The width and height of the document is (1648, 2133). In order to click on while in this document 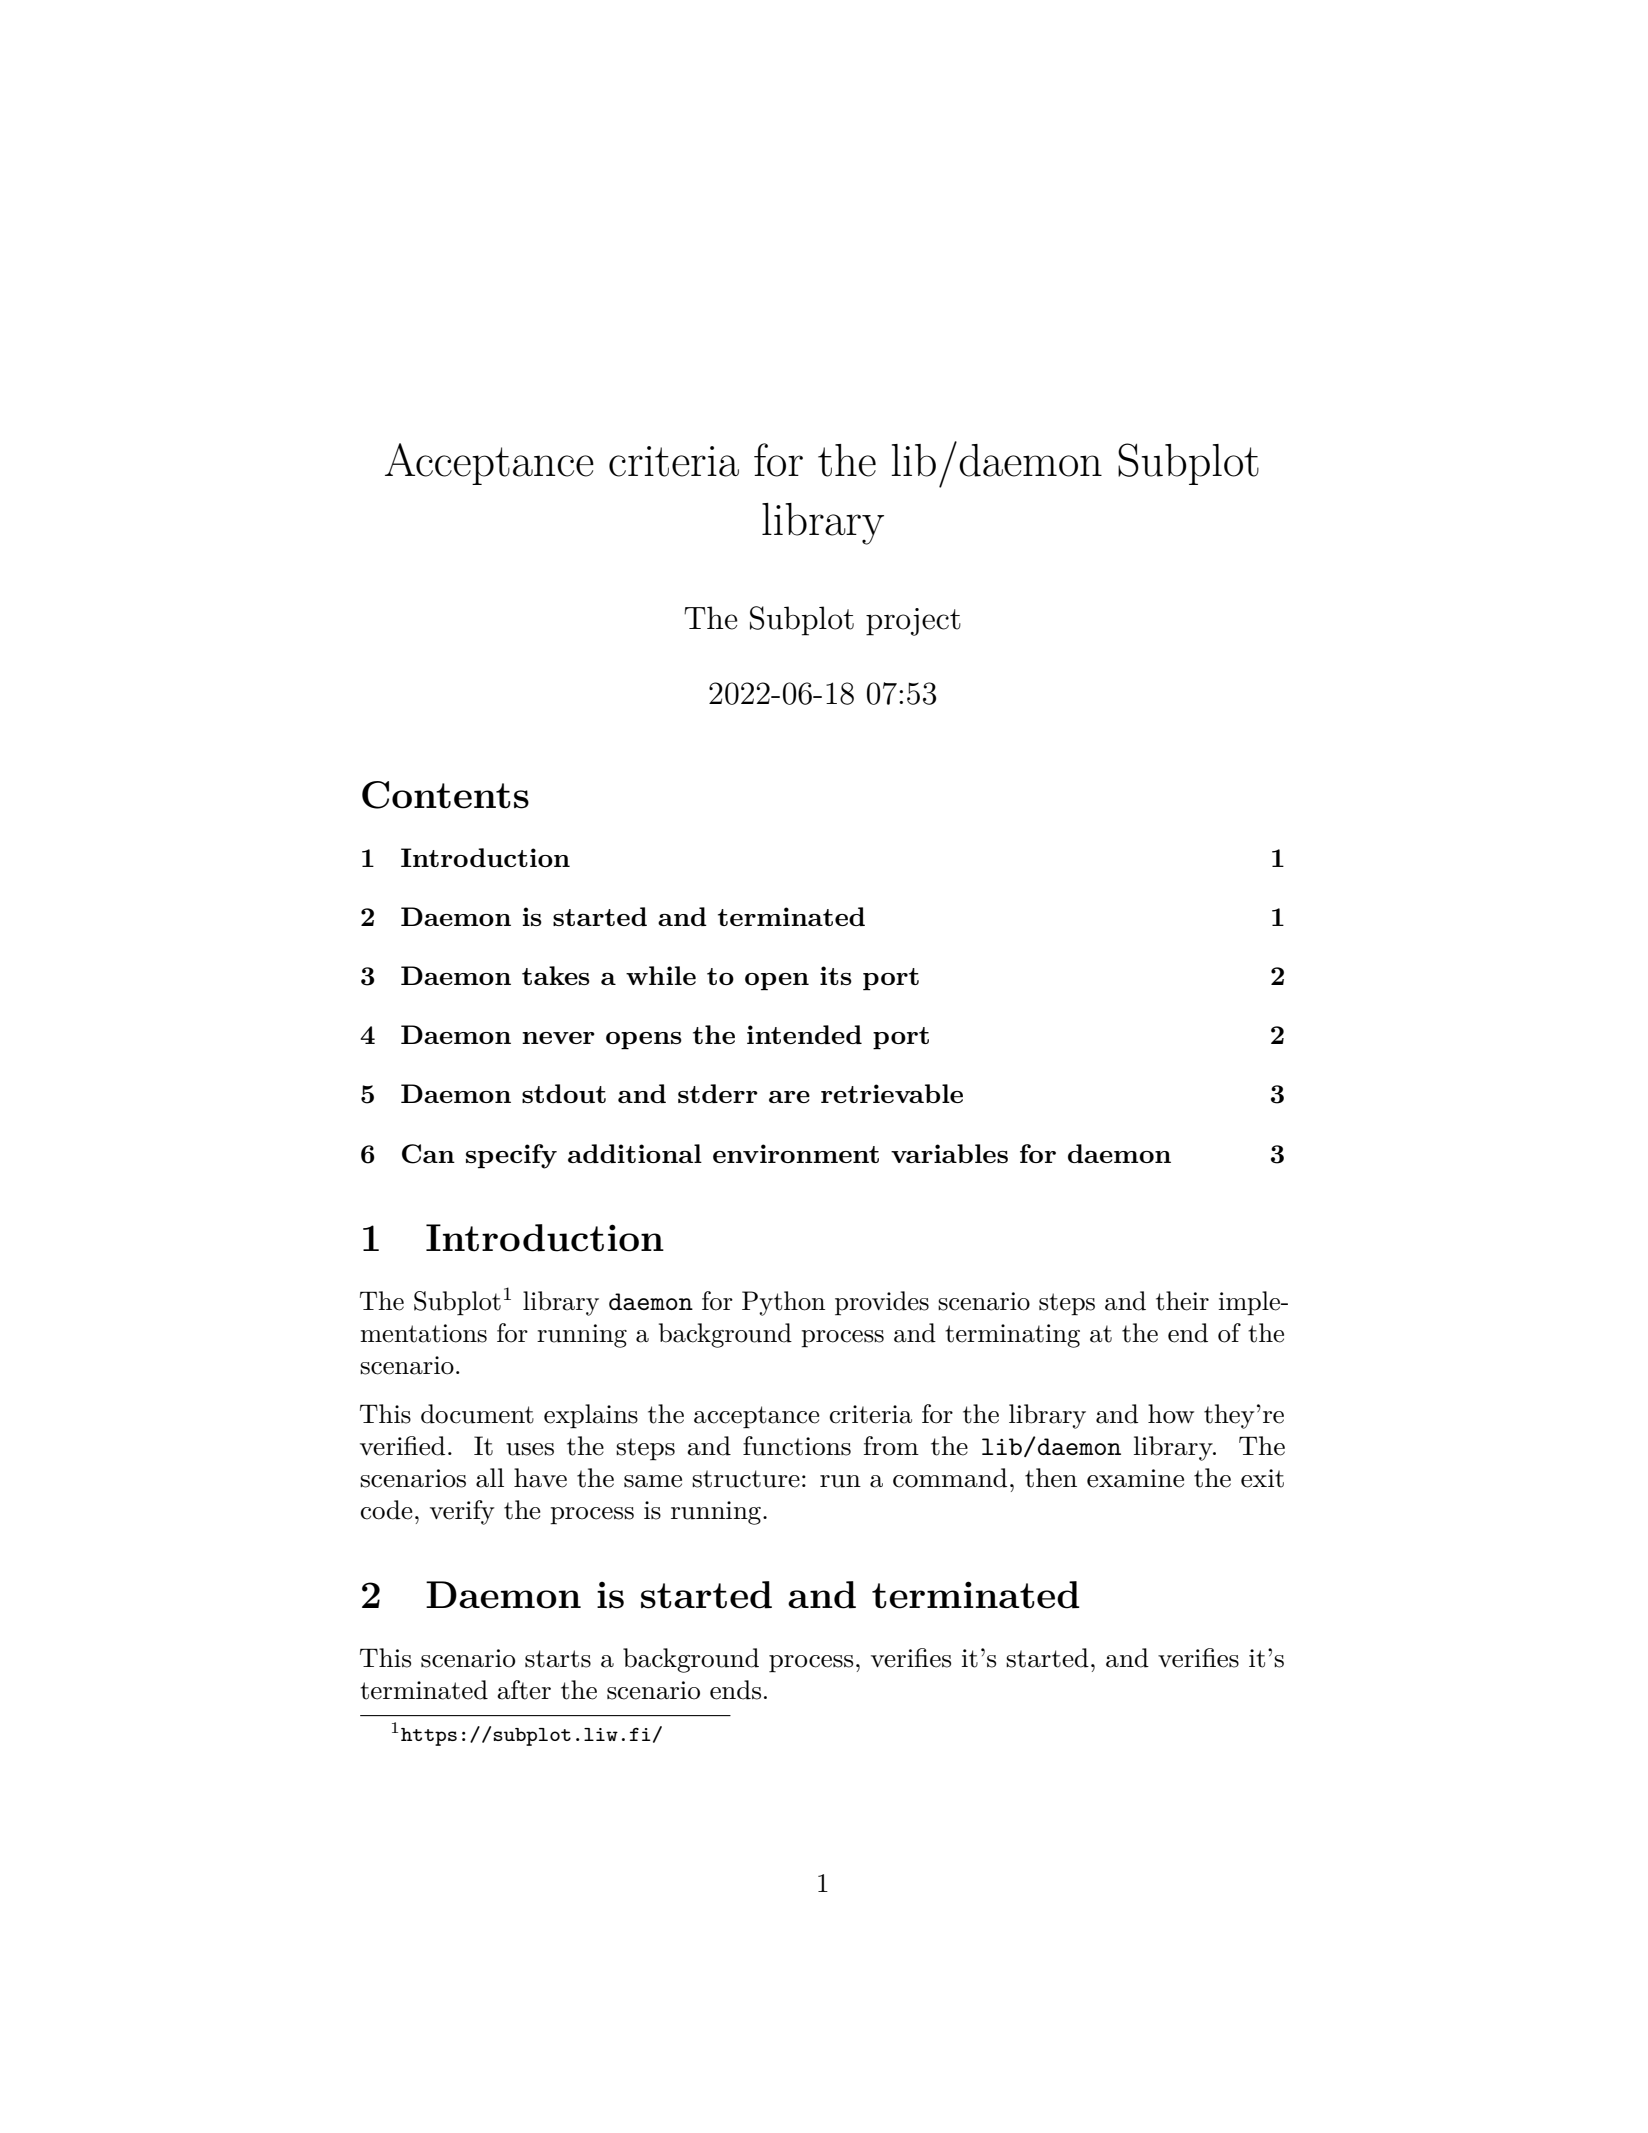, I will do `click(661, 975)`.
